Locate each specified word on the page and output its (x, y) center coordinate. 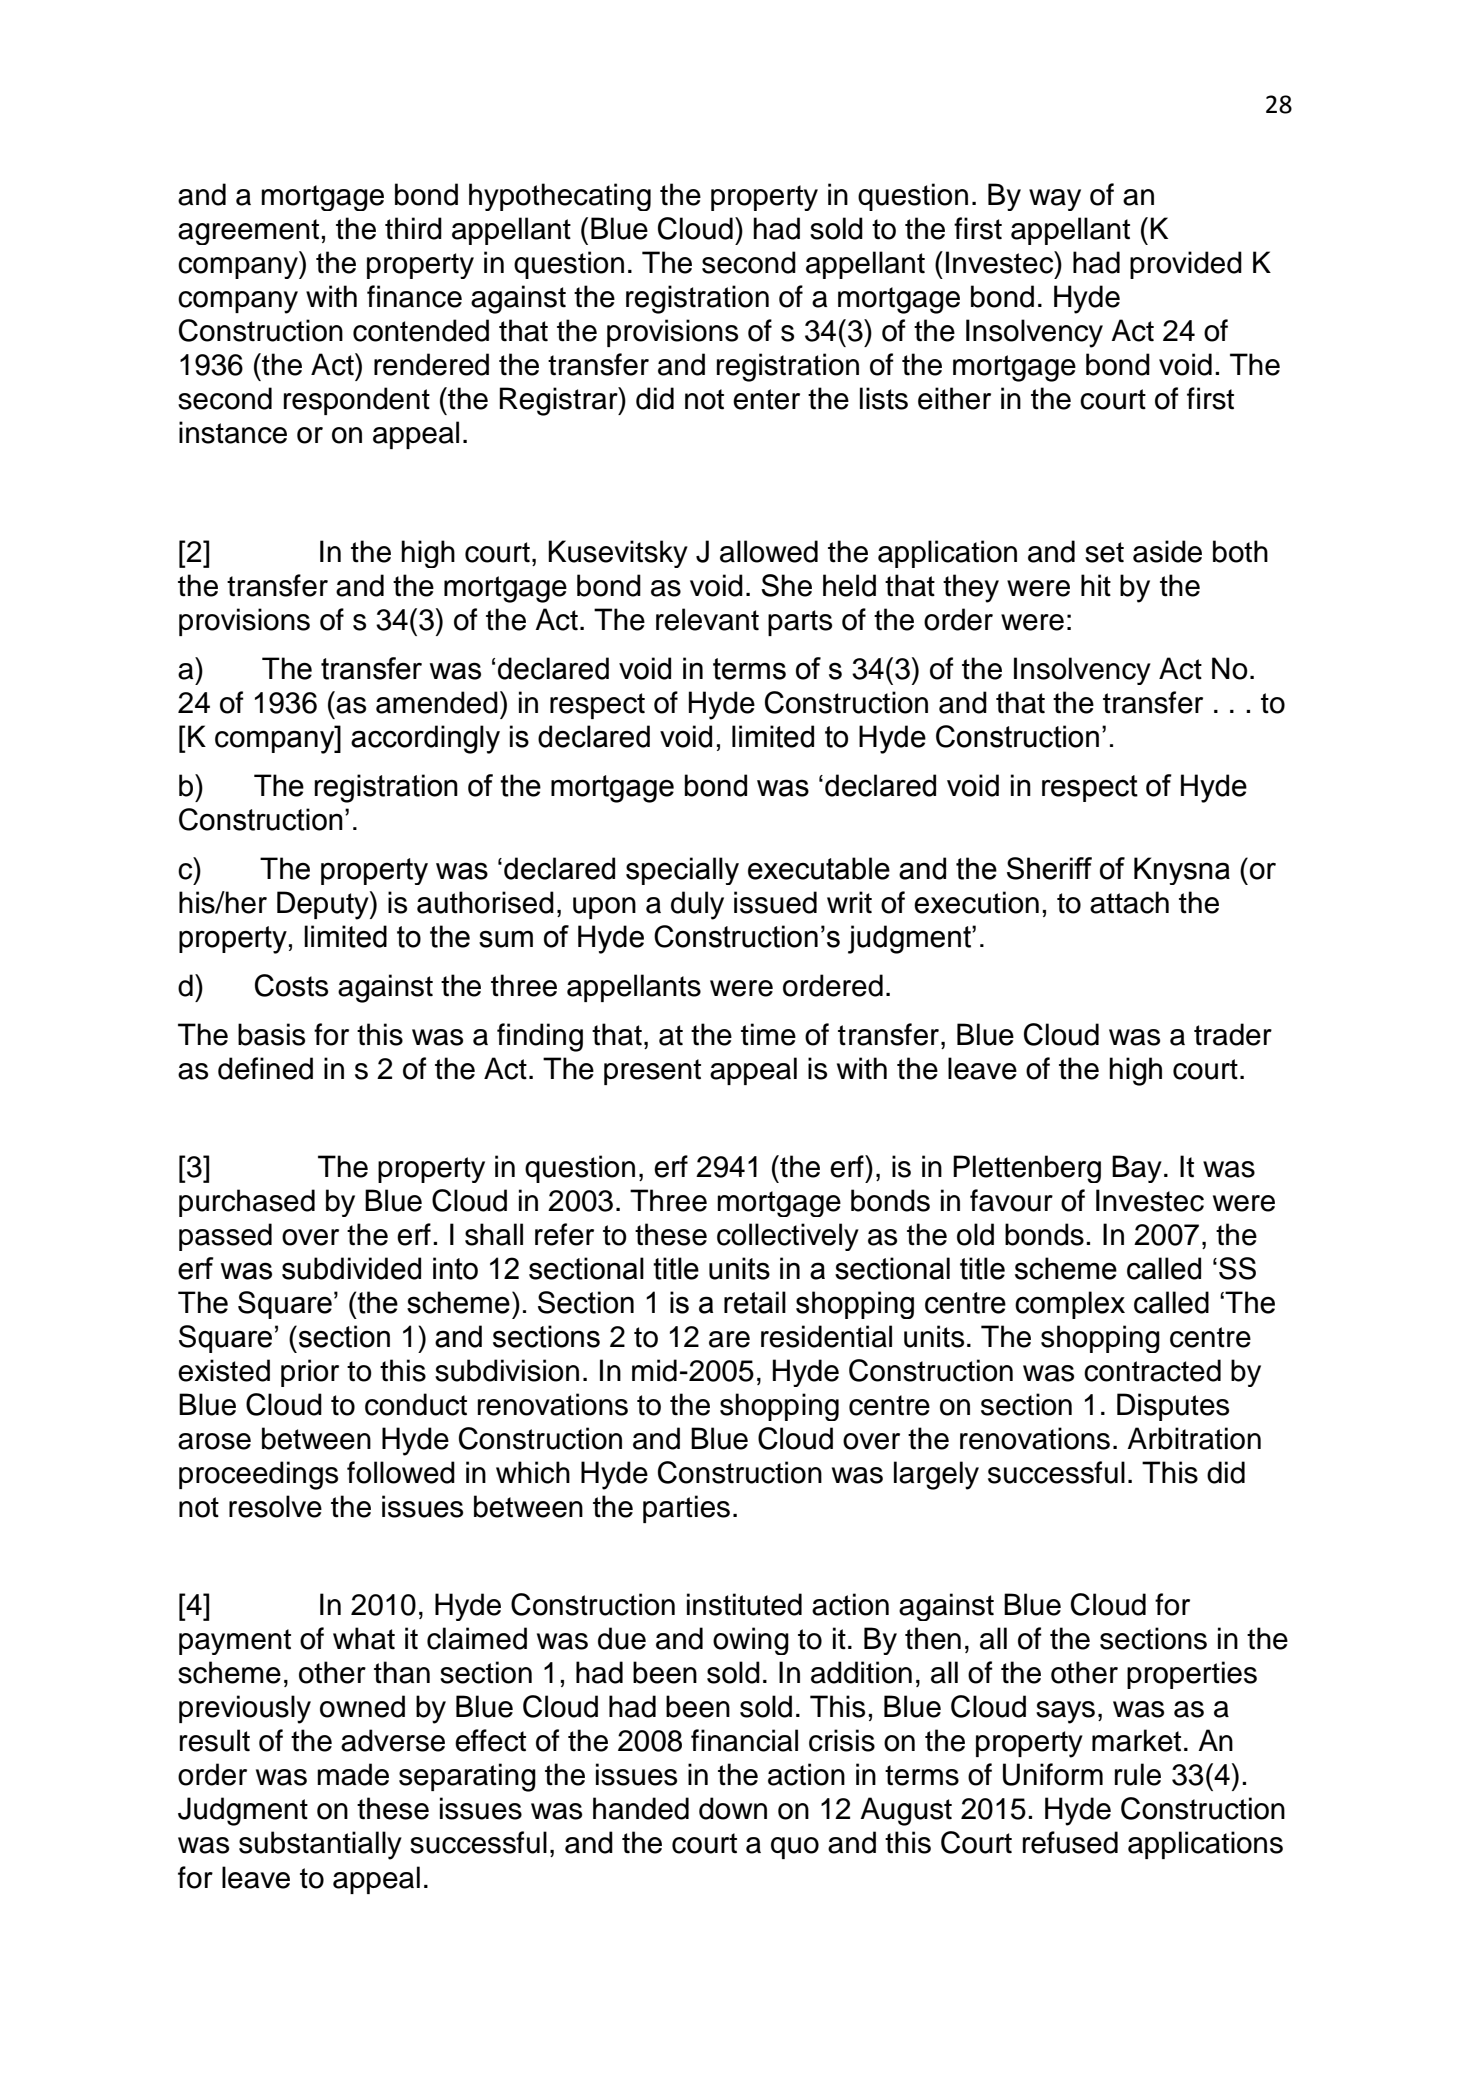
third (413, 228)
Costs (291, 985)
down (733, 1808)
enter (766, 399)
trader (1233, 1034)
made (353, 1774)
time (768, 1034)
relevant (707, 619)
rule (1138, 1774)
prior (310, 1373)
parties (686, 1509)
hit (1096, 585)
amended (437, 702)
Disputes (1173, 1407)
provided (1186, 265)
